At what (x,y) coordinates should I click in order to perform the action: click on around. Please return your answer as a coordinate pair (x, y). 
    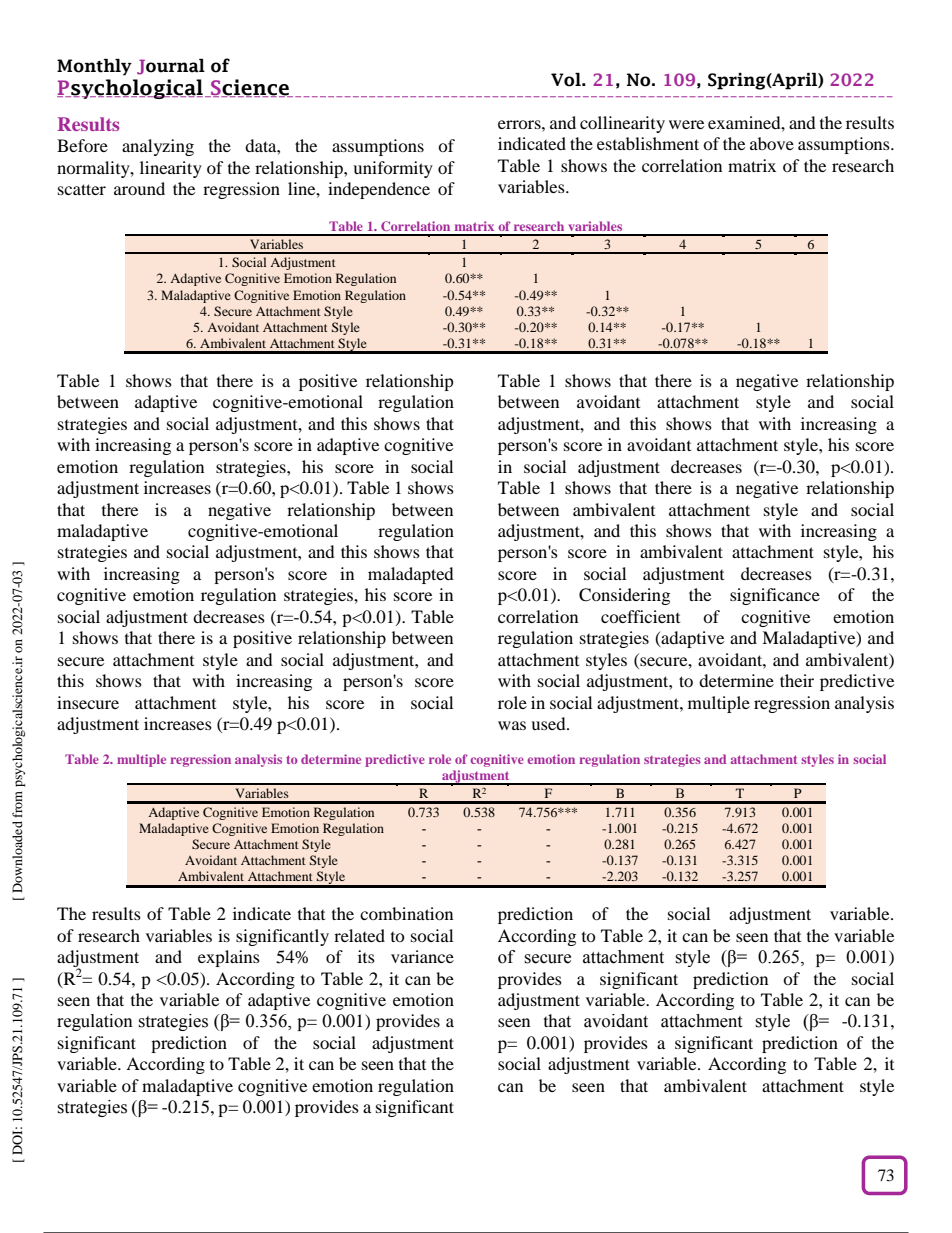
    Looking at the image, I should click on (139, 188).
